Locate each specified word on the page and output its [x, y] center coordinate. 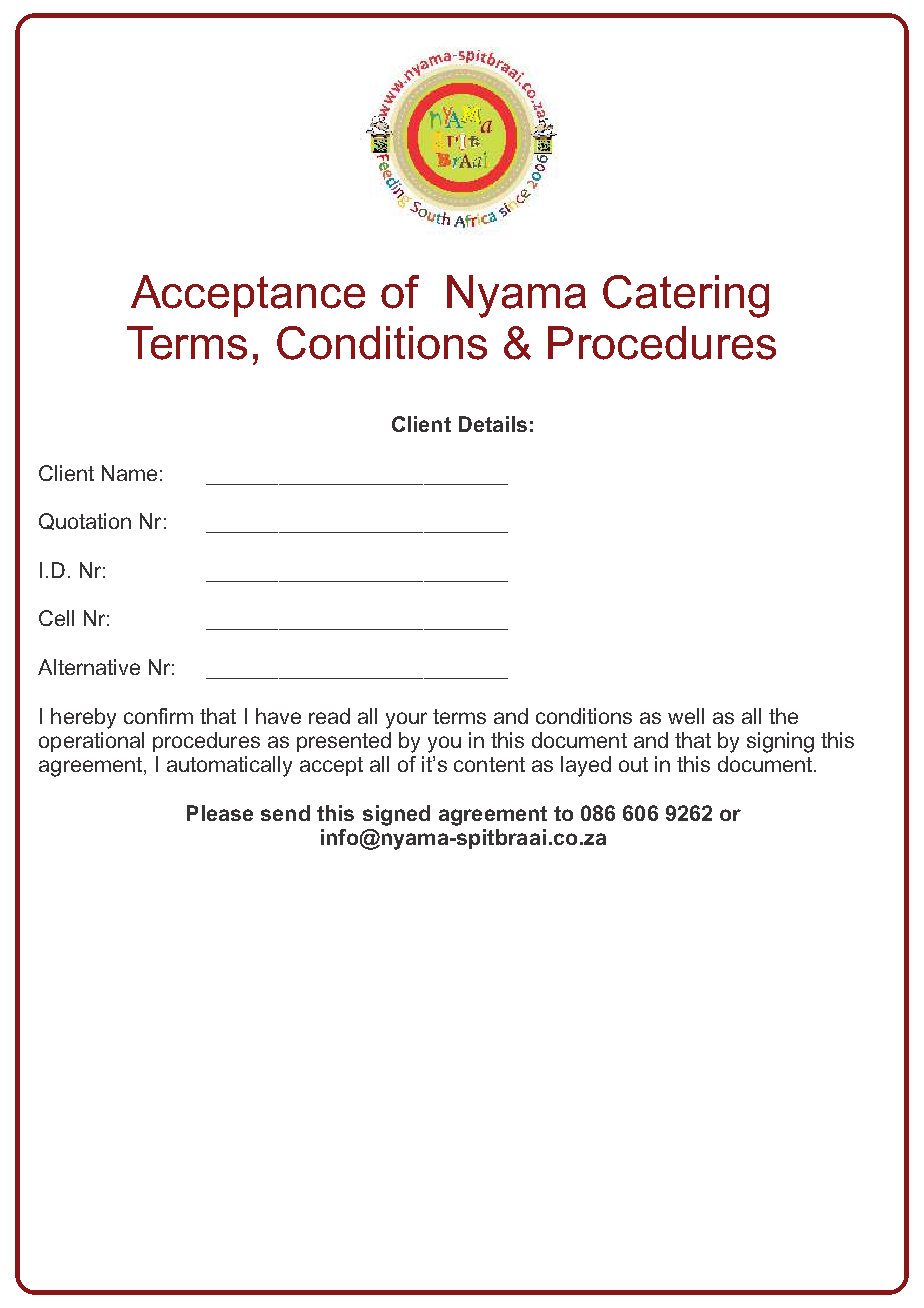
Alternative [89, 667]
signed [396, 815]
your [406, 720]
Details [493, 424]
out [633, 764]
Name [129, 473]
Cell [56, 618]
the [783, 716]
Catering [686, 296]
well [686, 716]
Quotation [85, 521]
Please [220, 813]
